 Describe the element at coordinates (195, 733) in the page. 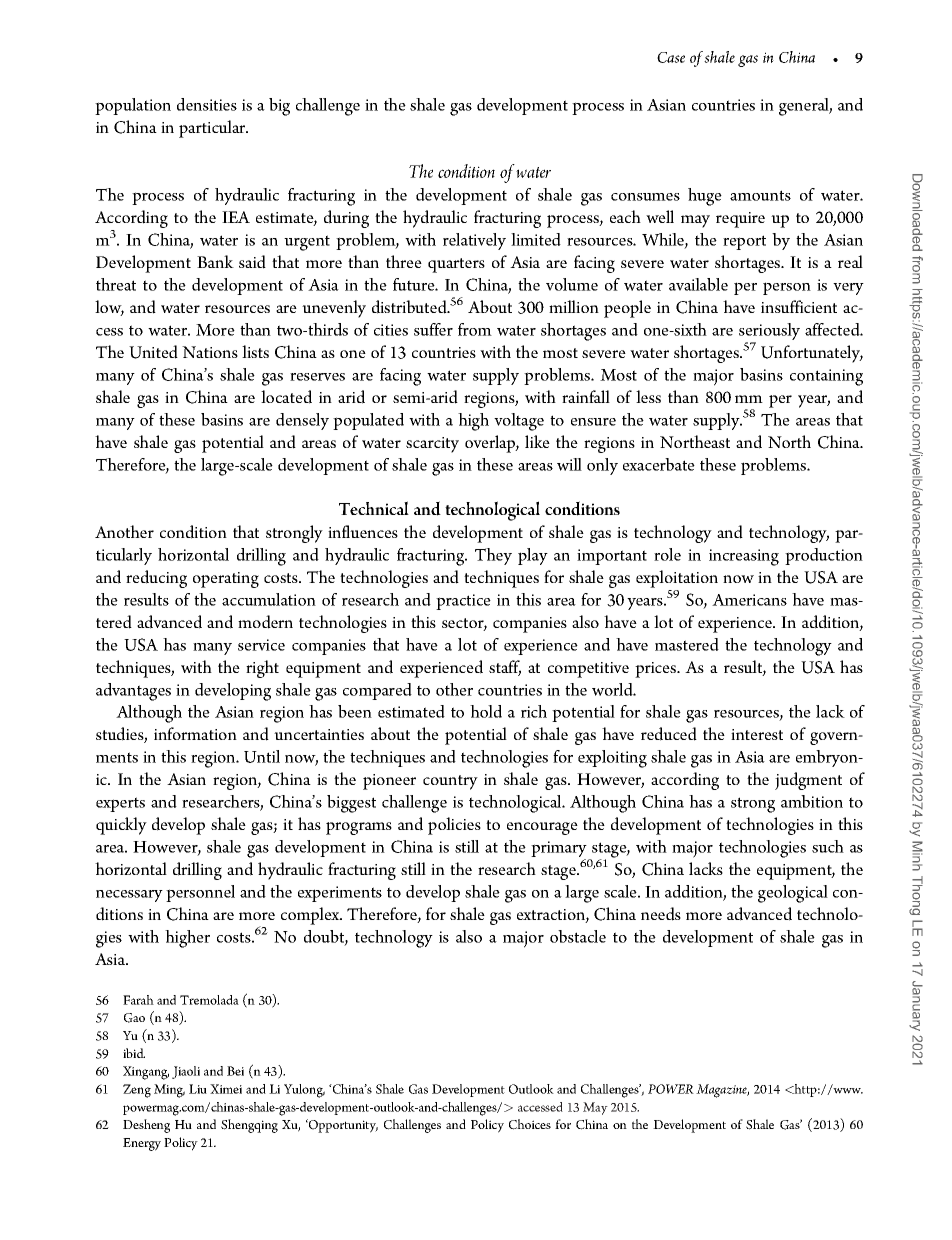

I see `information` at that location.
